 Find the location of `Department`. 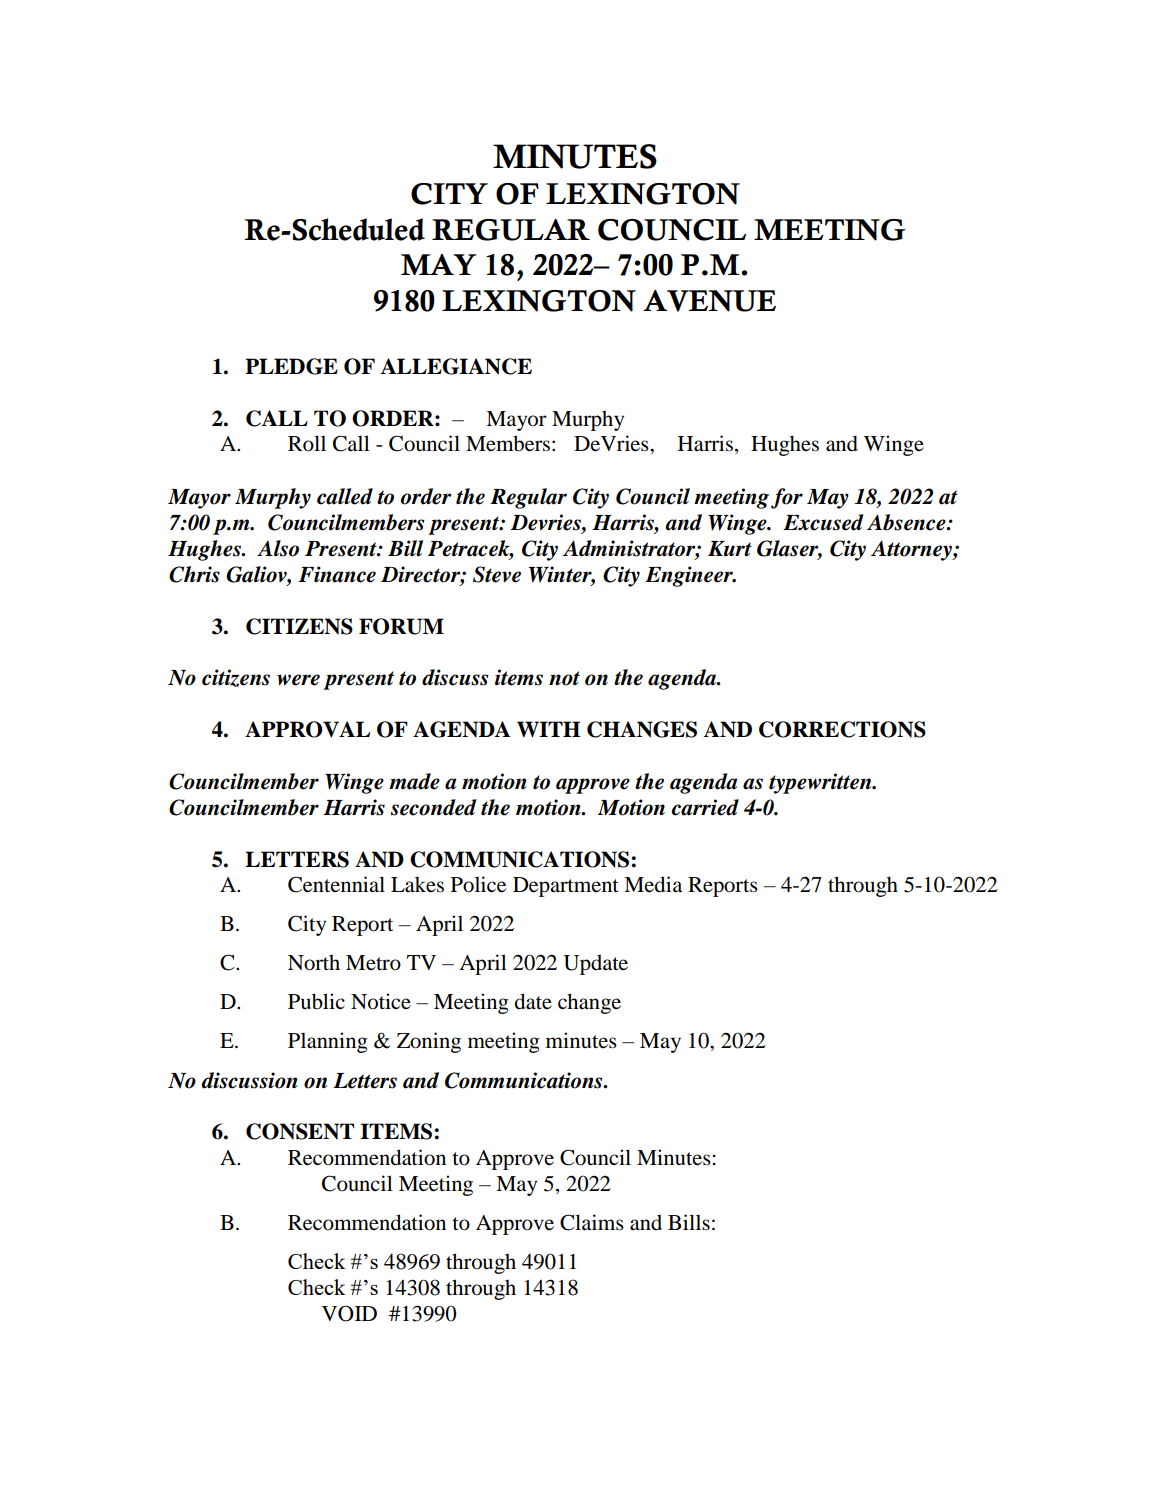

Department is located at coordinates (566, 887).
